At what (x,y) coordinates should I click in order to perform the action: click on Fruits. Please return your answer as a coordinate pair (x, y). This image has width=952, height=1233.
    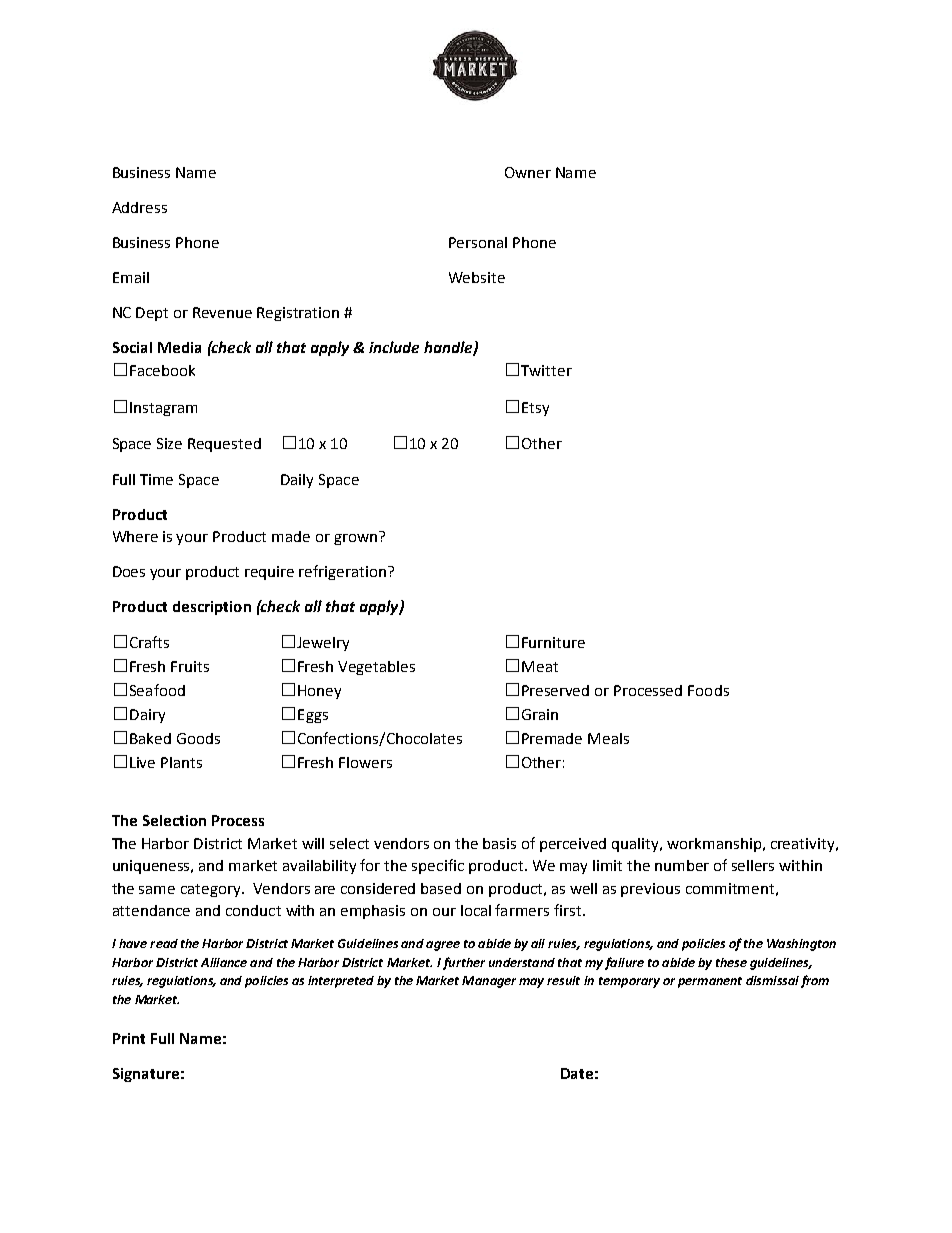
    Looking at the image, I should click on (190, 666).
